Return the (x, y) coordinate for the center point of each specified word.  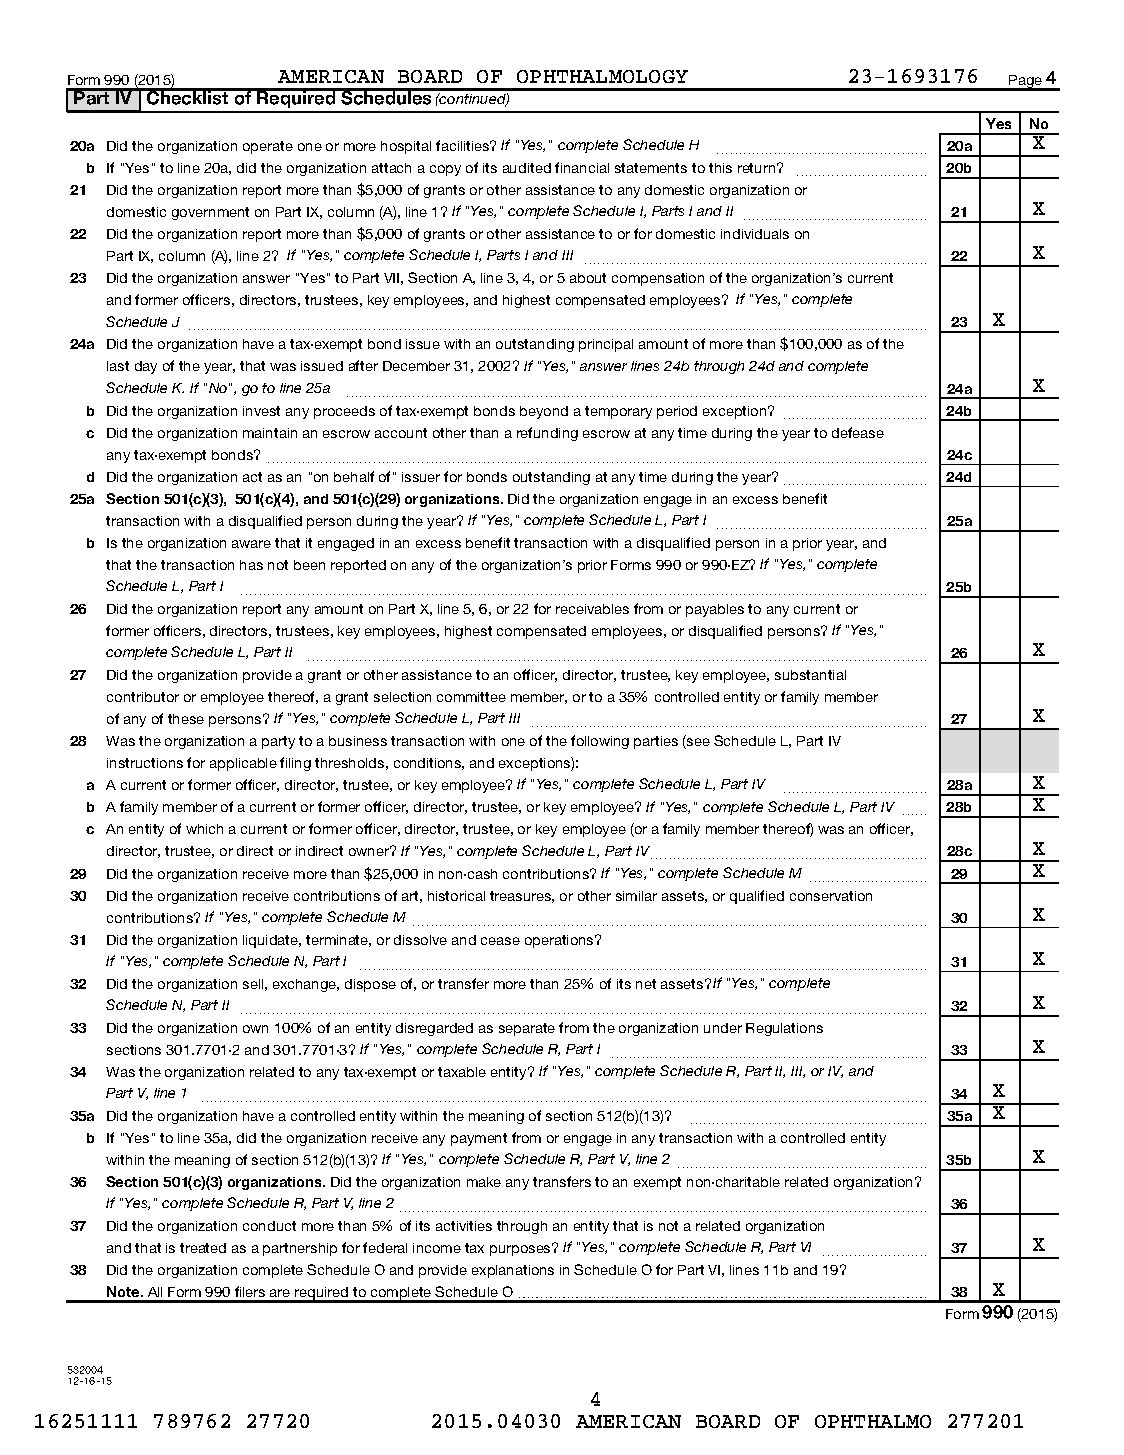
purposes (521, 1250)
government (210, 213)
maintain (270, 433)
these (186, 719)
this (720, 168)
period (677, 412)
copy (445, 170)
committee (471, 697)
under (723, 1028)
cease (500, 941)
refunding (547, 434)
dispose (370, 985)
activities (464, 1226)
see (697, 743)
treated (203, 1248)
